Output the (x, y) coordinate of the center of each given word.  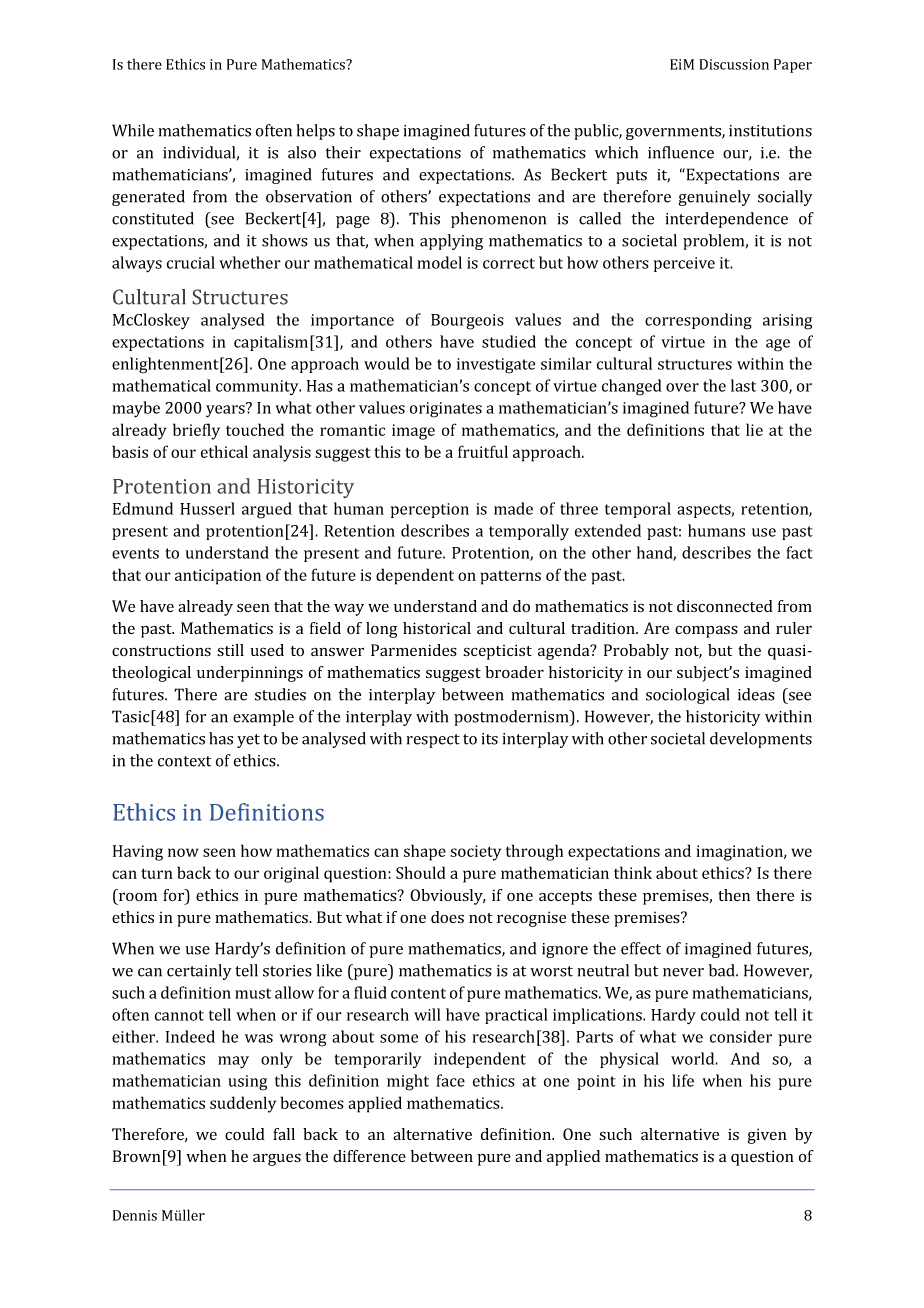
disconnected (725, 606)
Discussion (734, 64)
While (133, 130)
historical (437, 628)
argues (277, 1160)
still (230, 650)
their (343, 152)
